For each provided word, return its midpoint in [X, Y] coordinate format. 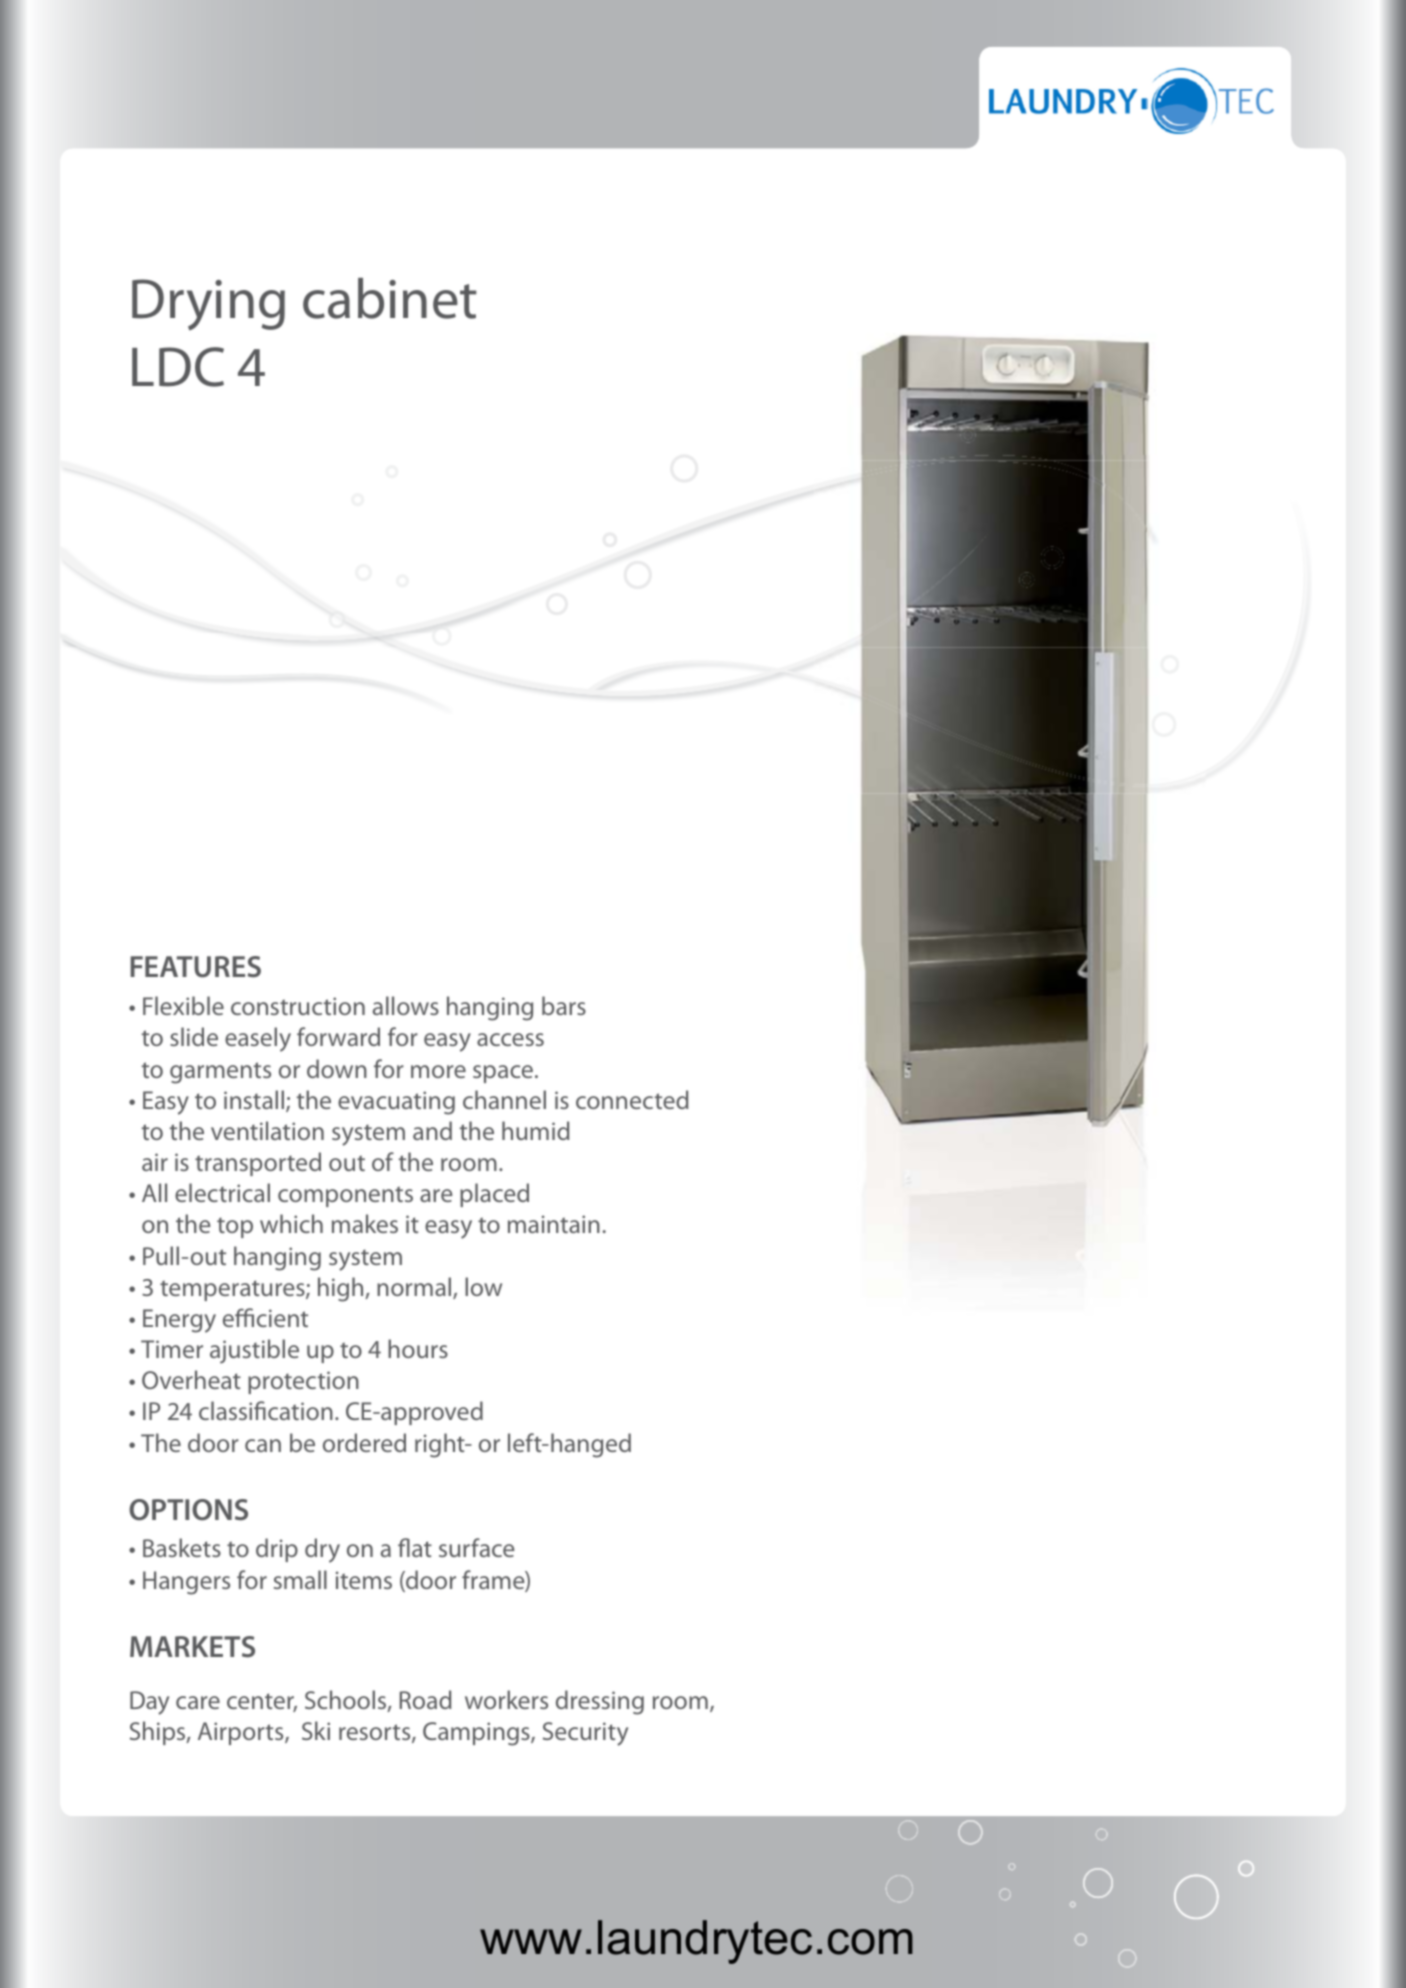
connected [632, 1099]
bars [564, 1005]
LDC [178, 367]
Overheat [191, 1379]
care [198, 1702]
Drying [208, 305]
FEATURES [195, 967]
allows [406, 1005]
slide [194, 1036]
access [510, 1039]
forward [338, 1036]
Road [426, 1699]
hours [418, 1348]
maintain [554, 1224]
